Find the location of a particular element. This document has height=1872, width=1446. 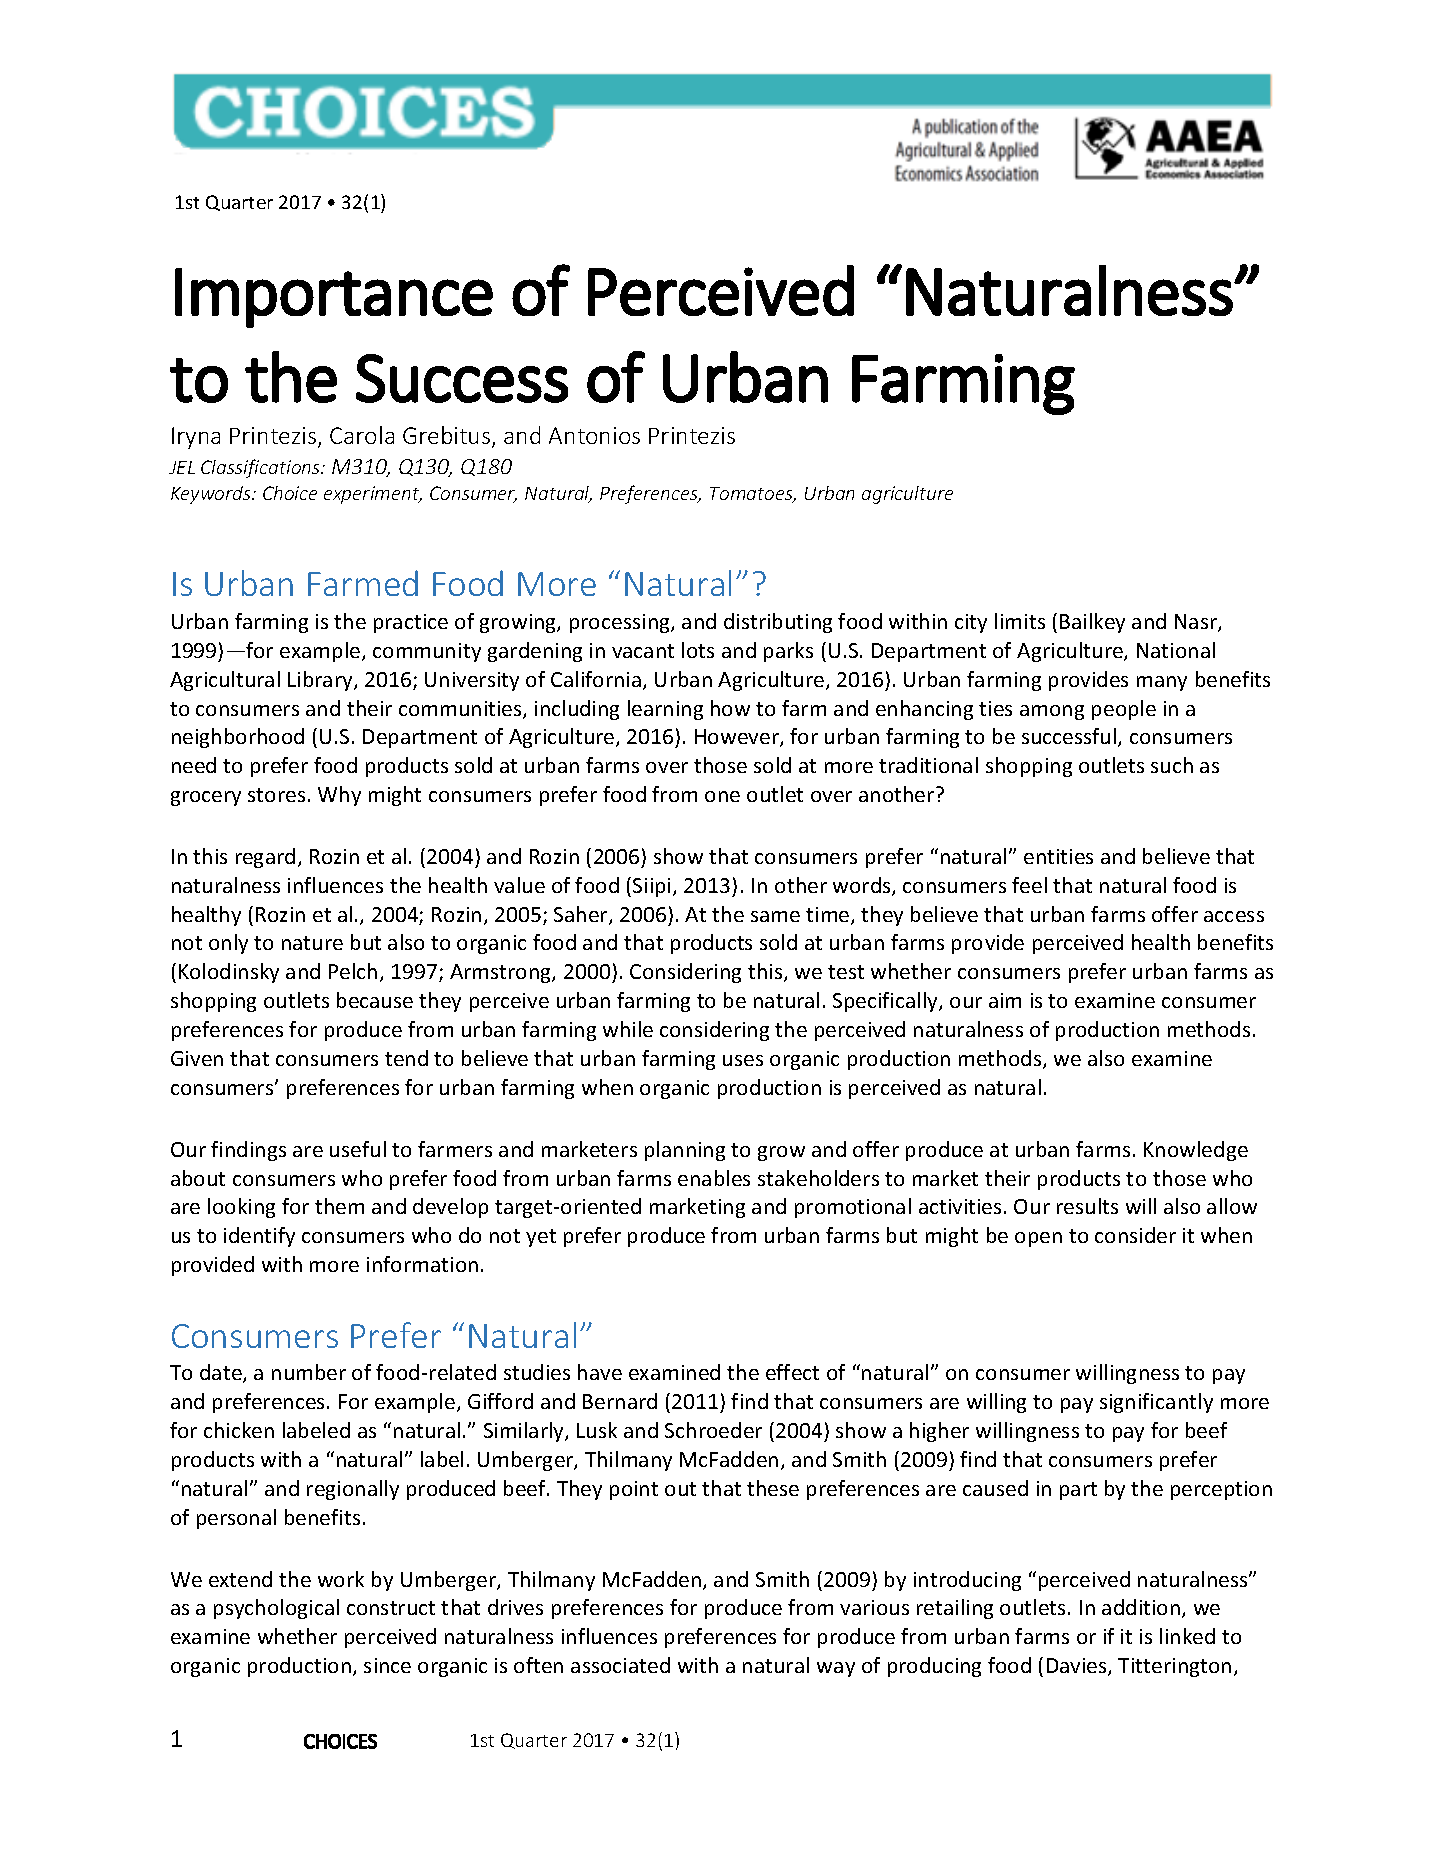

associated is located at coordinates (620, 1665).
